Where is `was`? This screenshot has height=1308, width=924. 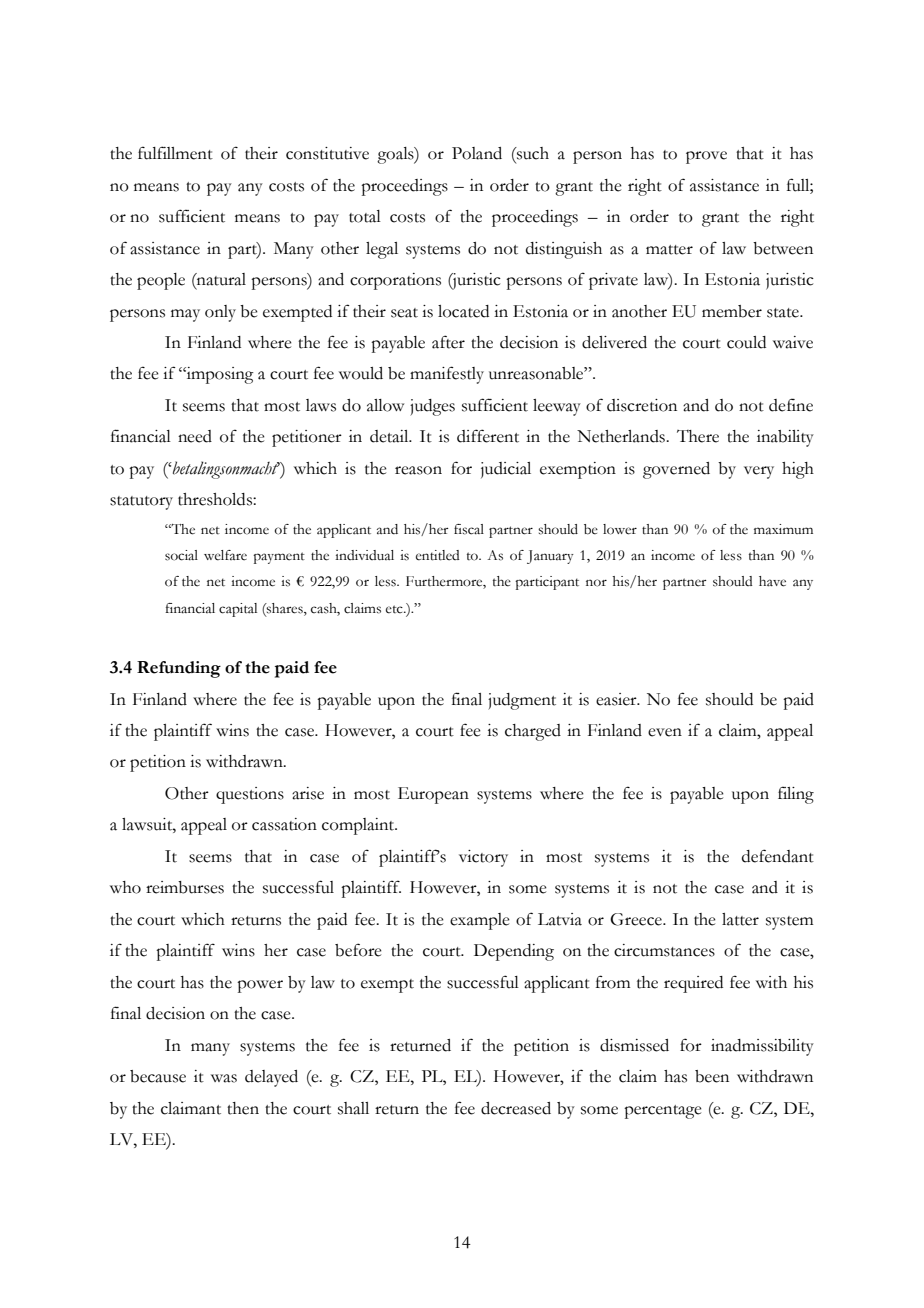 was is located at coordinates (224, 1078).
